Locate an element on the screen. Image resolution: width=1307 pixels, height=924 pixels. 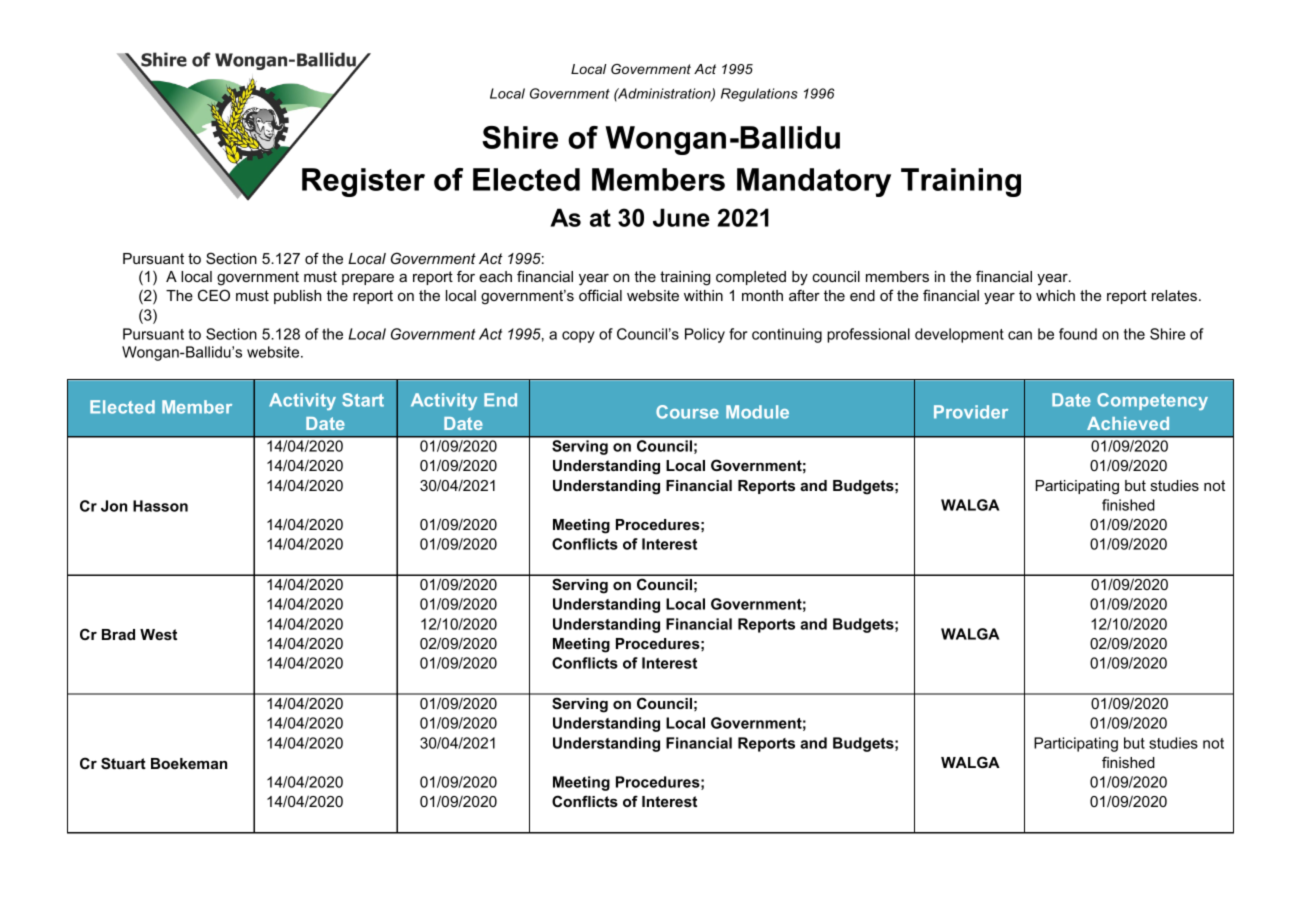
Achieved is located at coordinates (1128, 423).
